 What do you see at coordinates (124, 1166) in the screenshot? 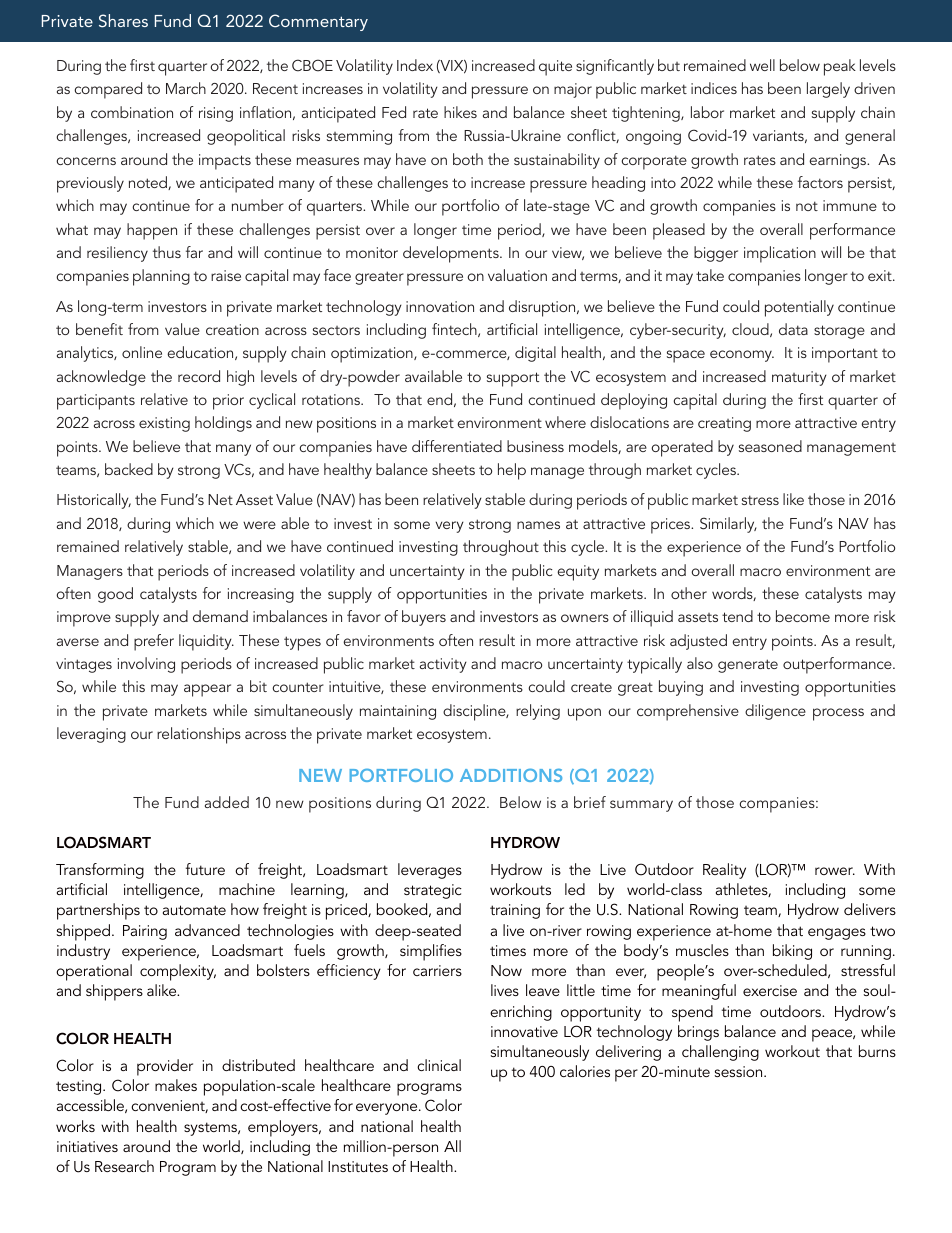
I see `Research` at bounding box center [124, 1166].
